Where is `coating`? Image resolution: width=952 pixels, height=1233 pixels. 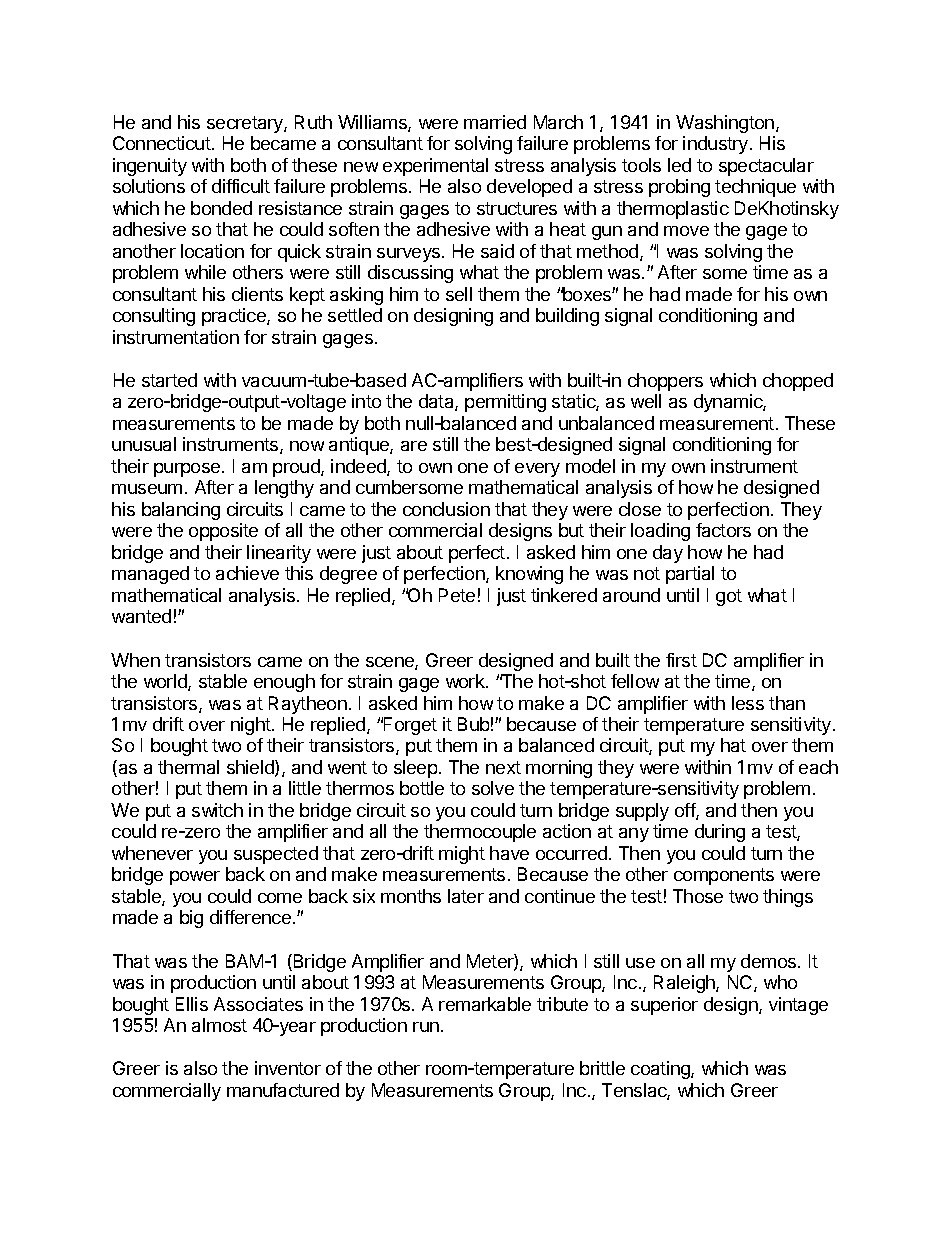 coating is located at coordinates (661, 1070).
